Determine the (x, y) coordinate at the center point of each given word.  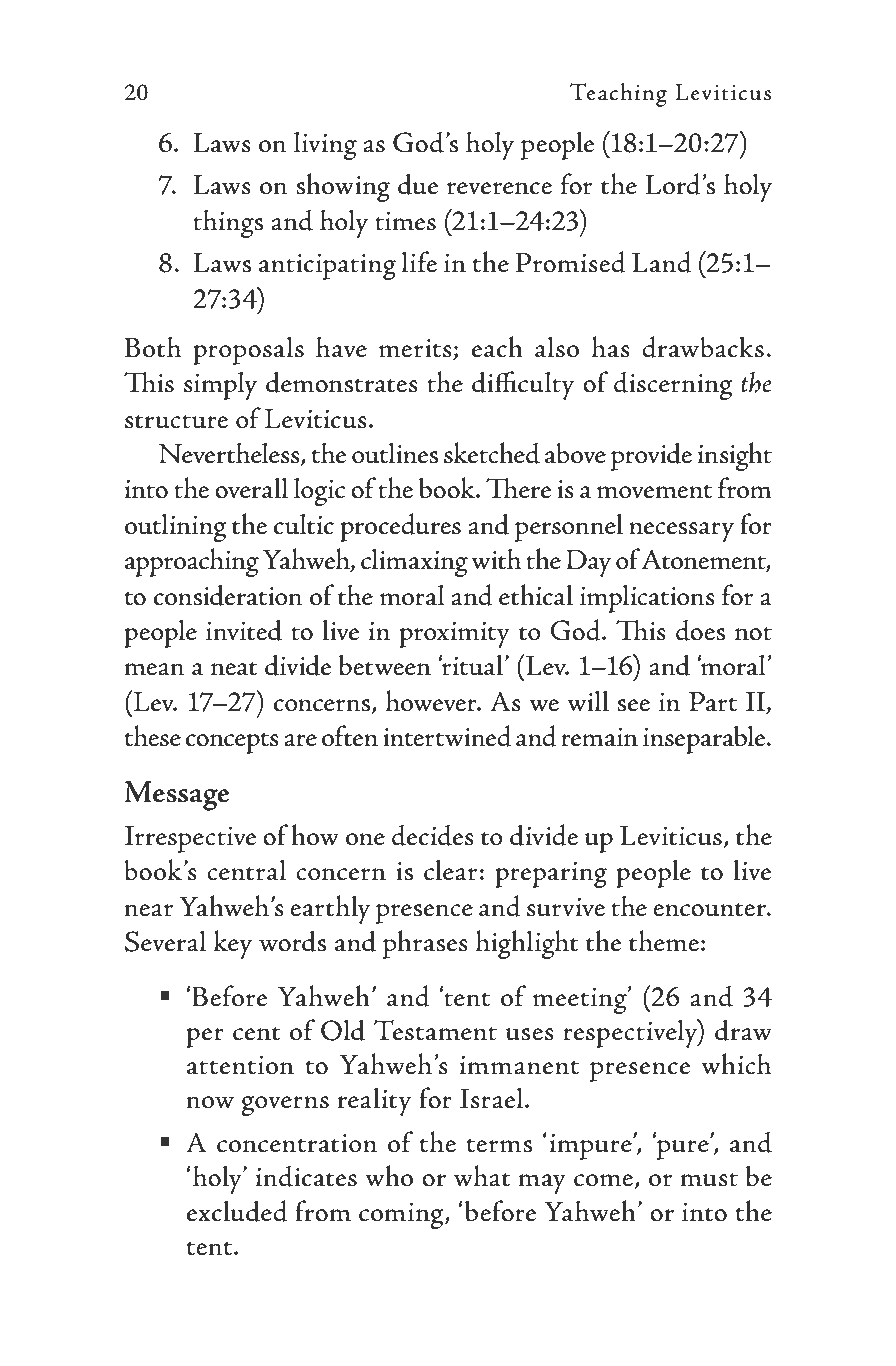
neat (234, 669)
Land (661, 262)
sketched (492, 453)
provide (651, 456)
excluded (237, 1211)
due (418, 184)
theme (664, 941)
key (233, 944)
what (482, 1176)
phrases (425, 944)
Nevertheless (230, 454)
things (228, 223)
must (709, 1180)
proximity (454, 635)
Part (713, 702)
